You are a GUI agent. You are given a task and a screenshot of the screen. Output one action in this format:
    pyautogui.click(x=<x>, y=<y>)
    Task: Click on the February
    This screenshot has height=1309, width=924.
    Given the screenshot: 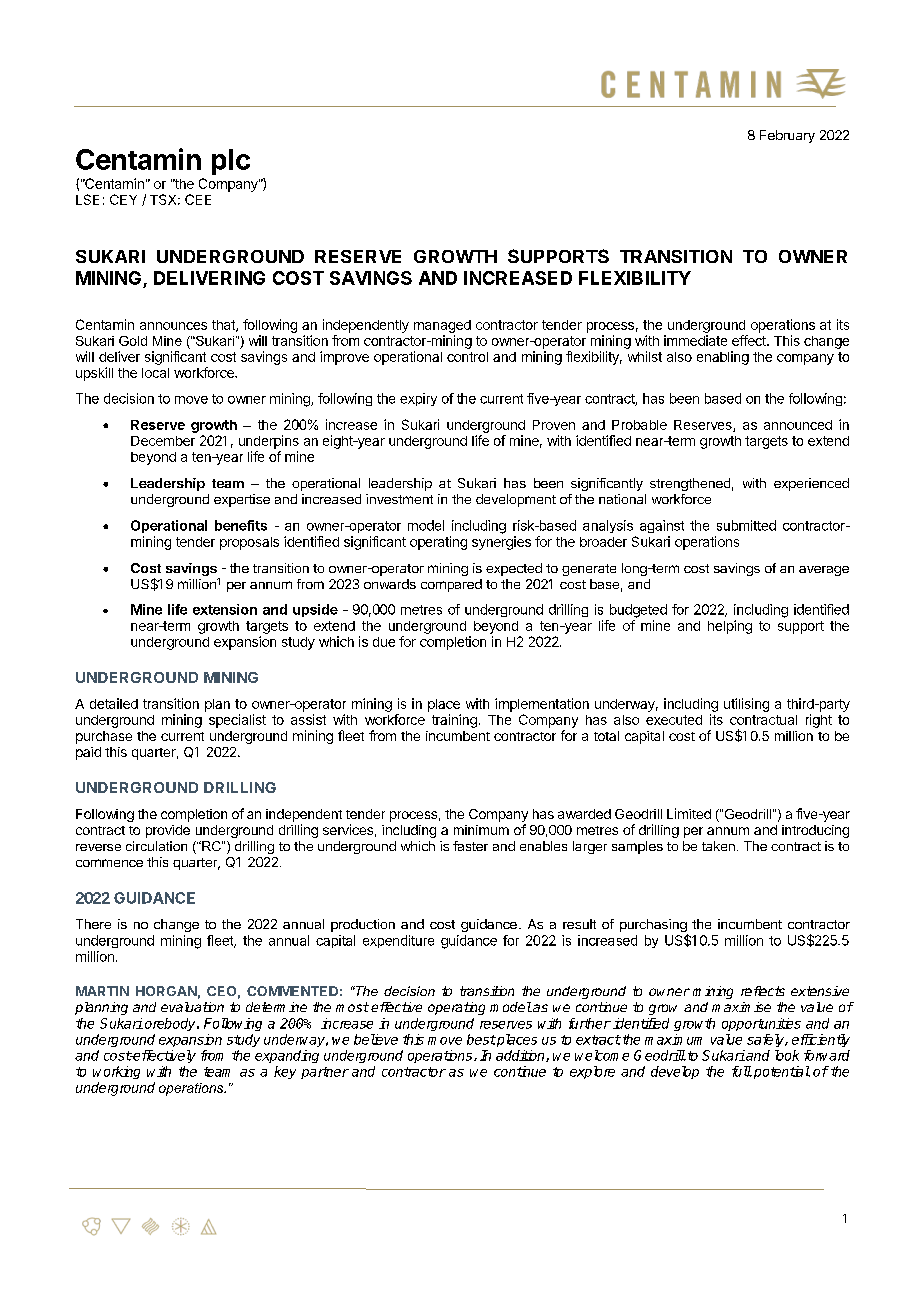 What is the action you would take?
    pyautogui.click(x=787, y=136)
